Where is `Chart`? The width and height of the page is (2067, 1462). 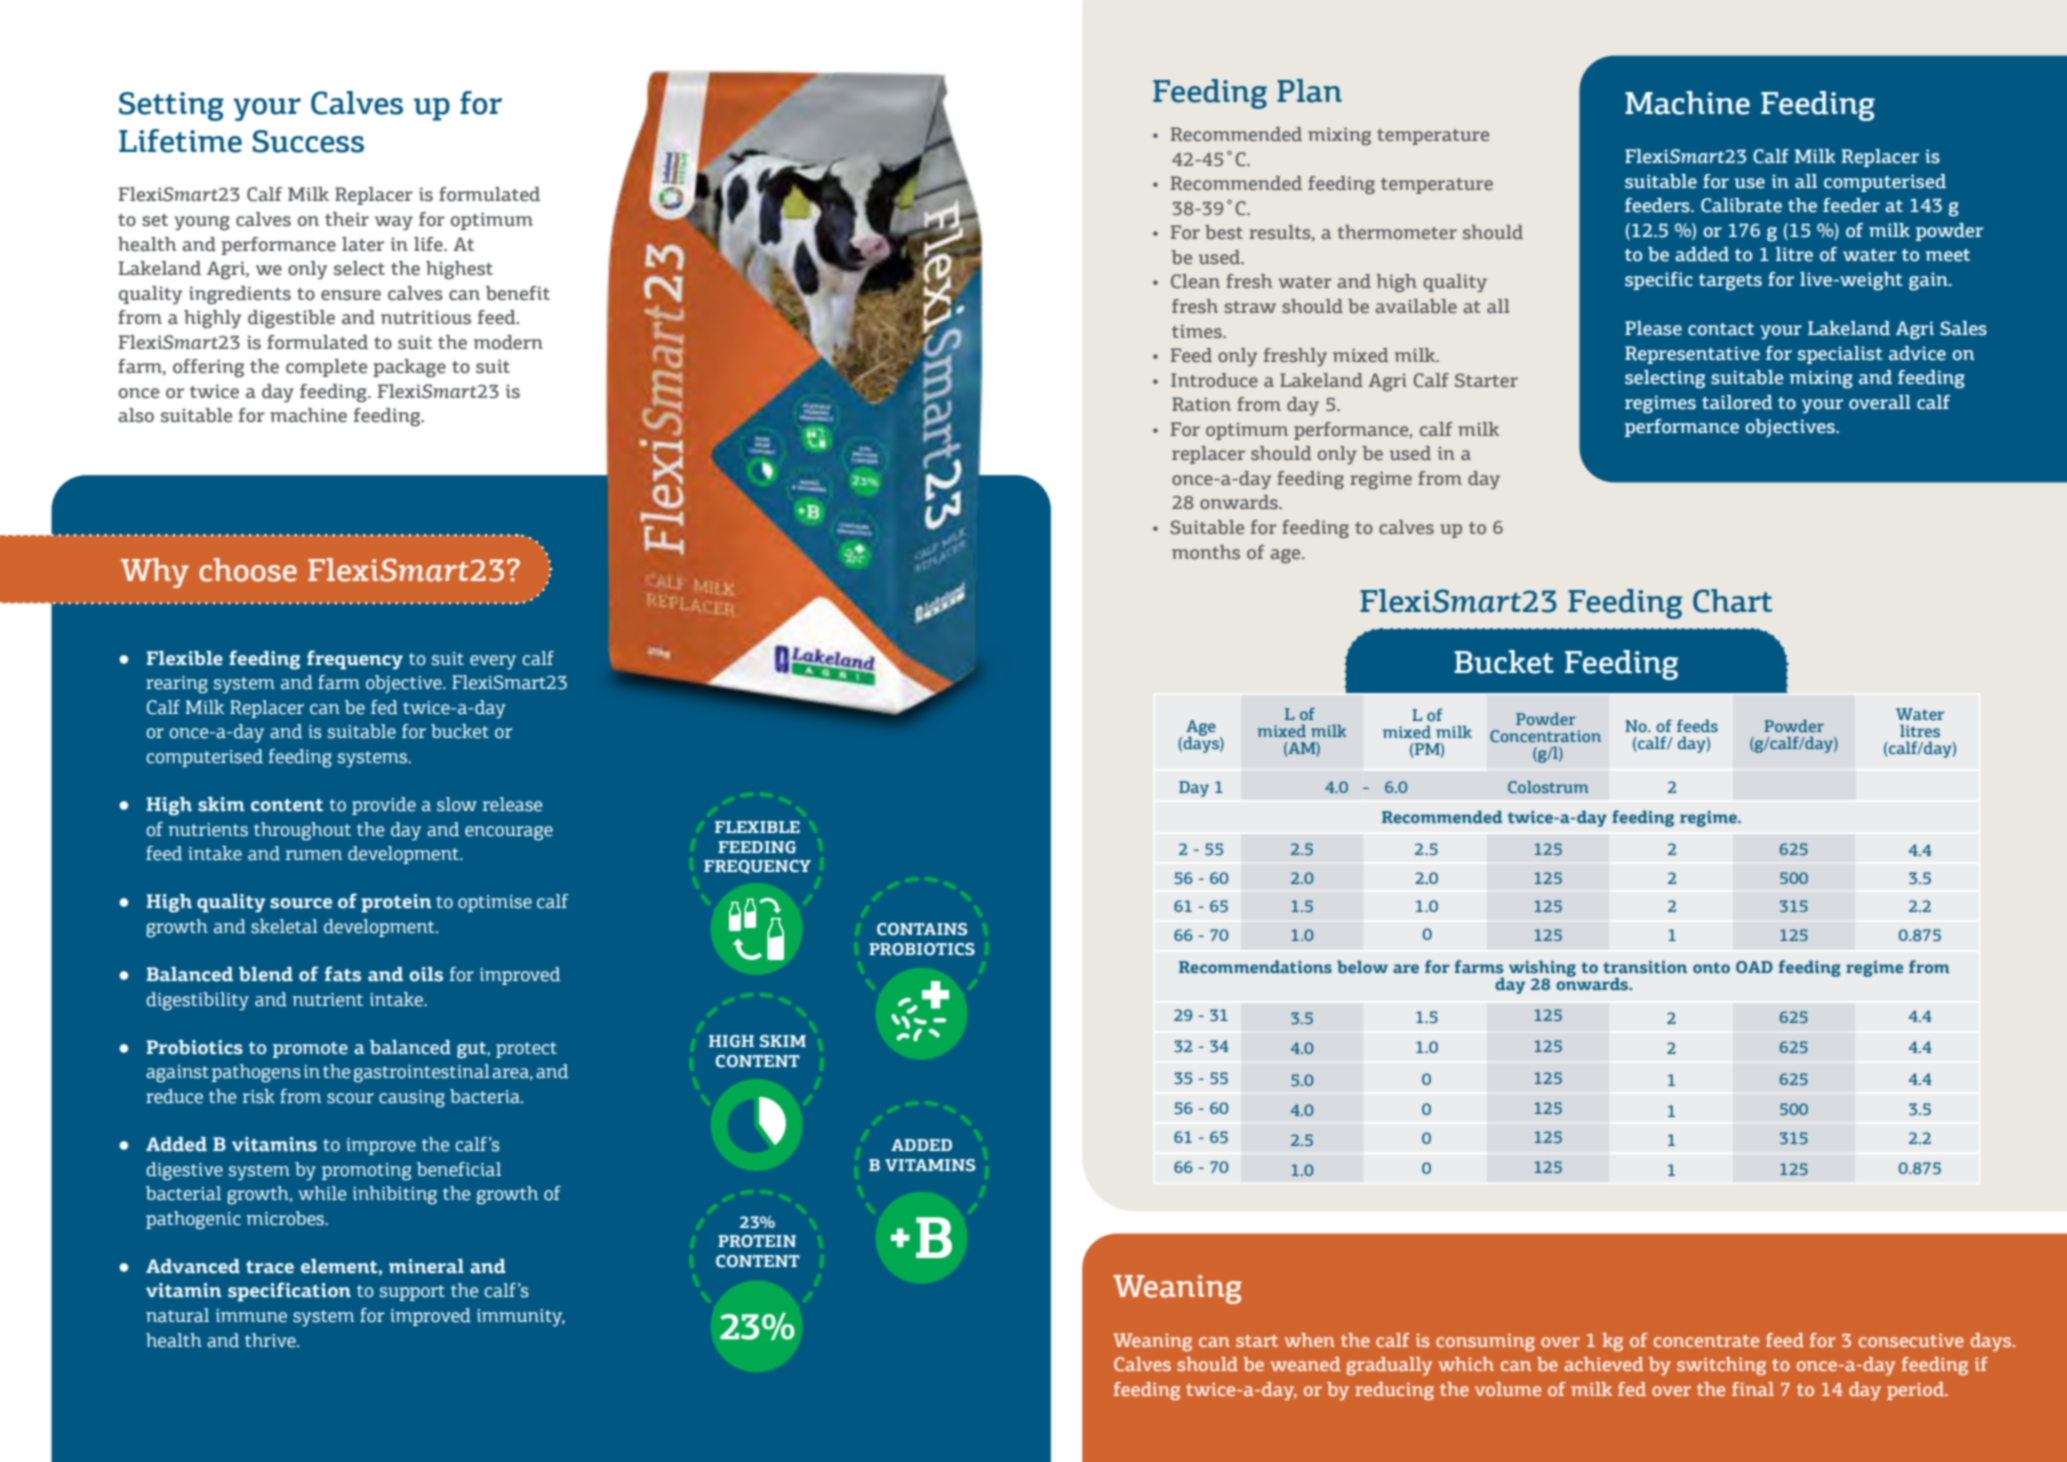 Chart is located at coordinates (1732, 601).
